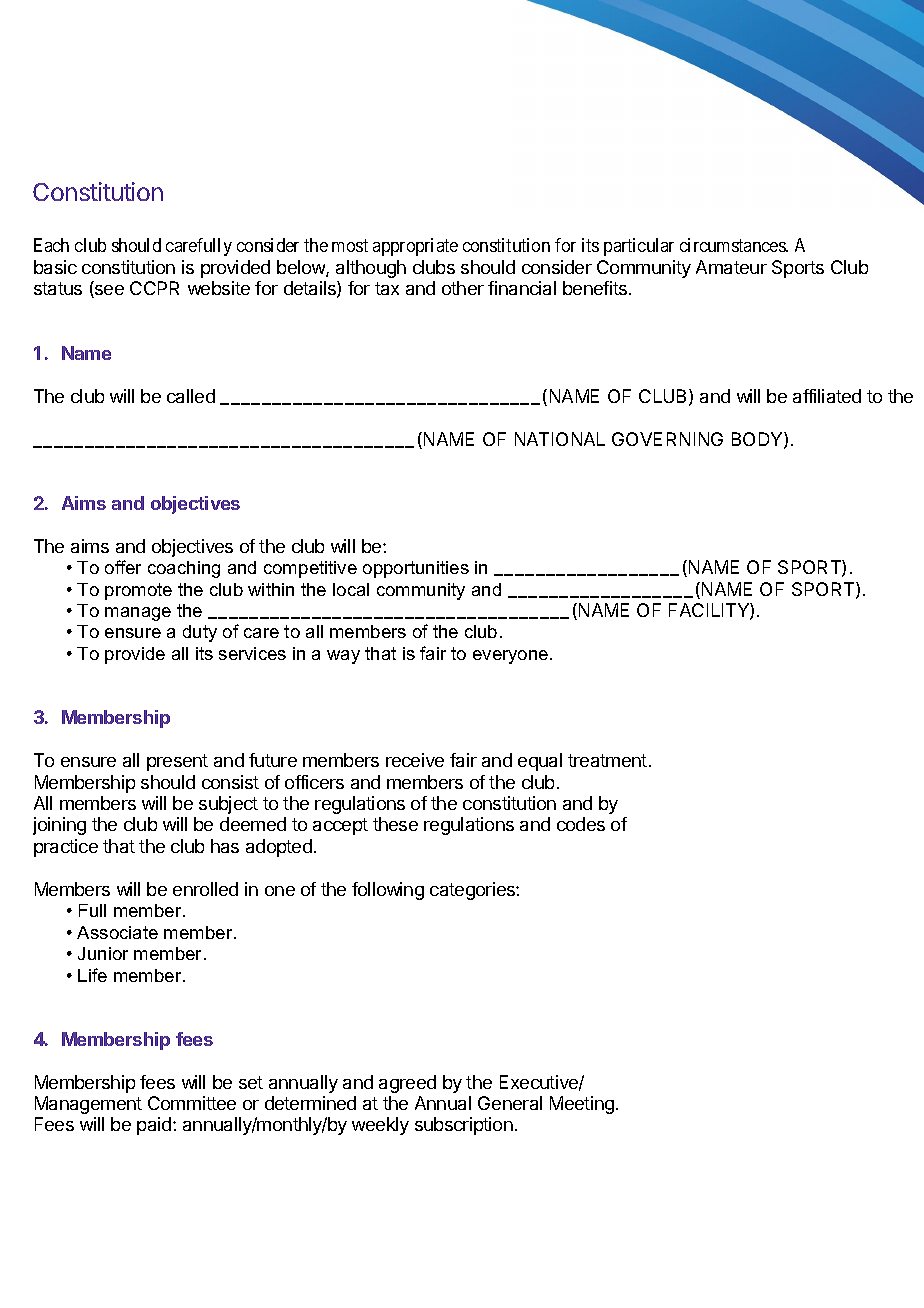 The height and width of the screenshot is (1308, 924). I want to click on following, so click(388, 891).
